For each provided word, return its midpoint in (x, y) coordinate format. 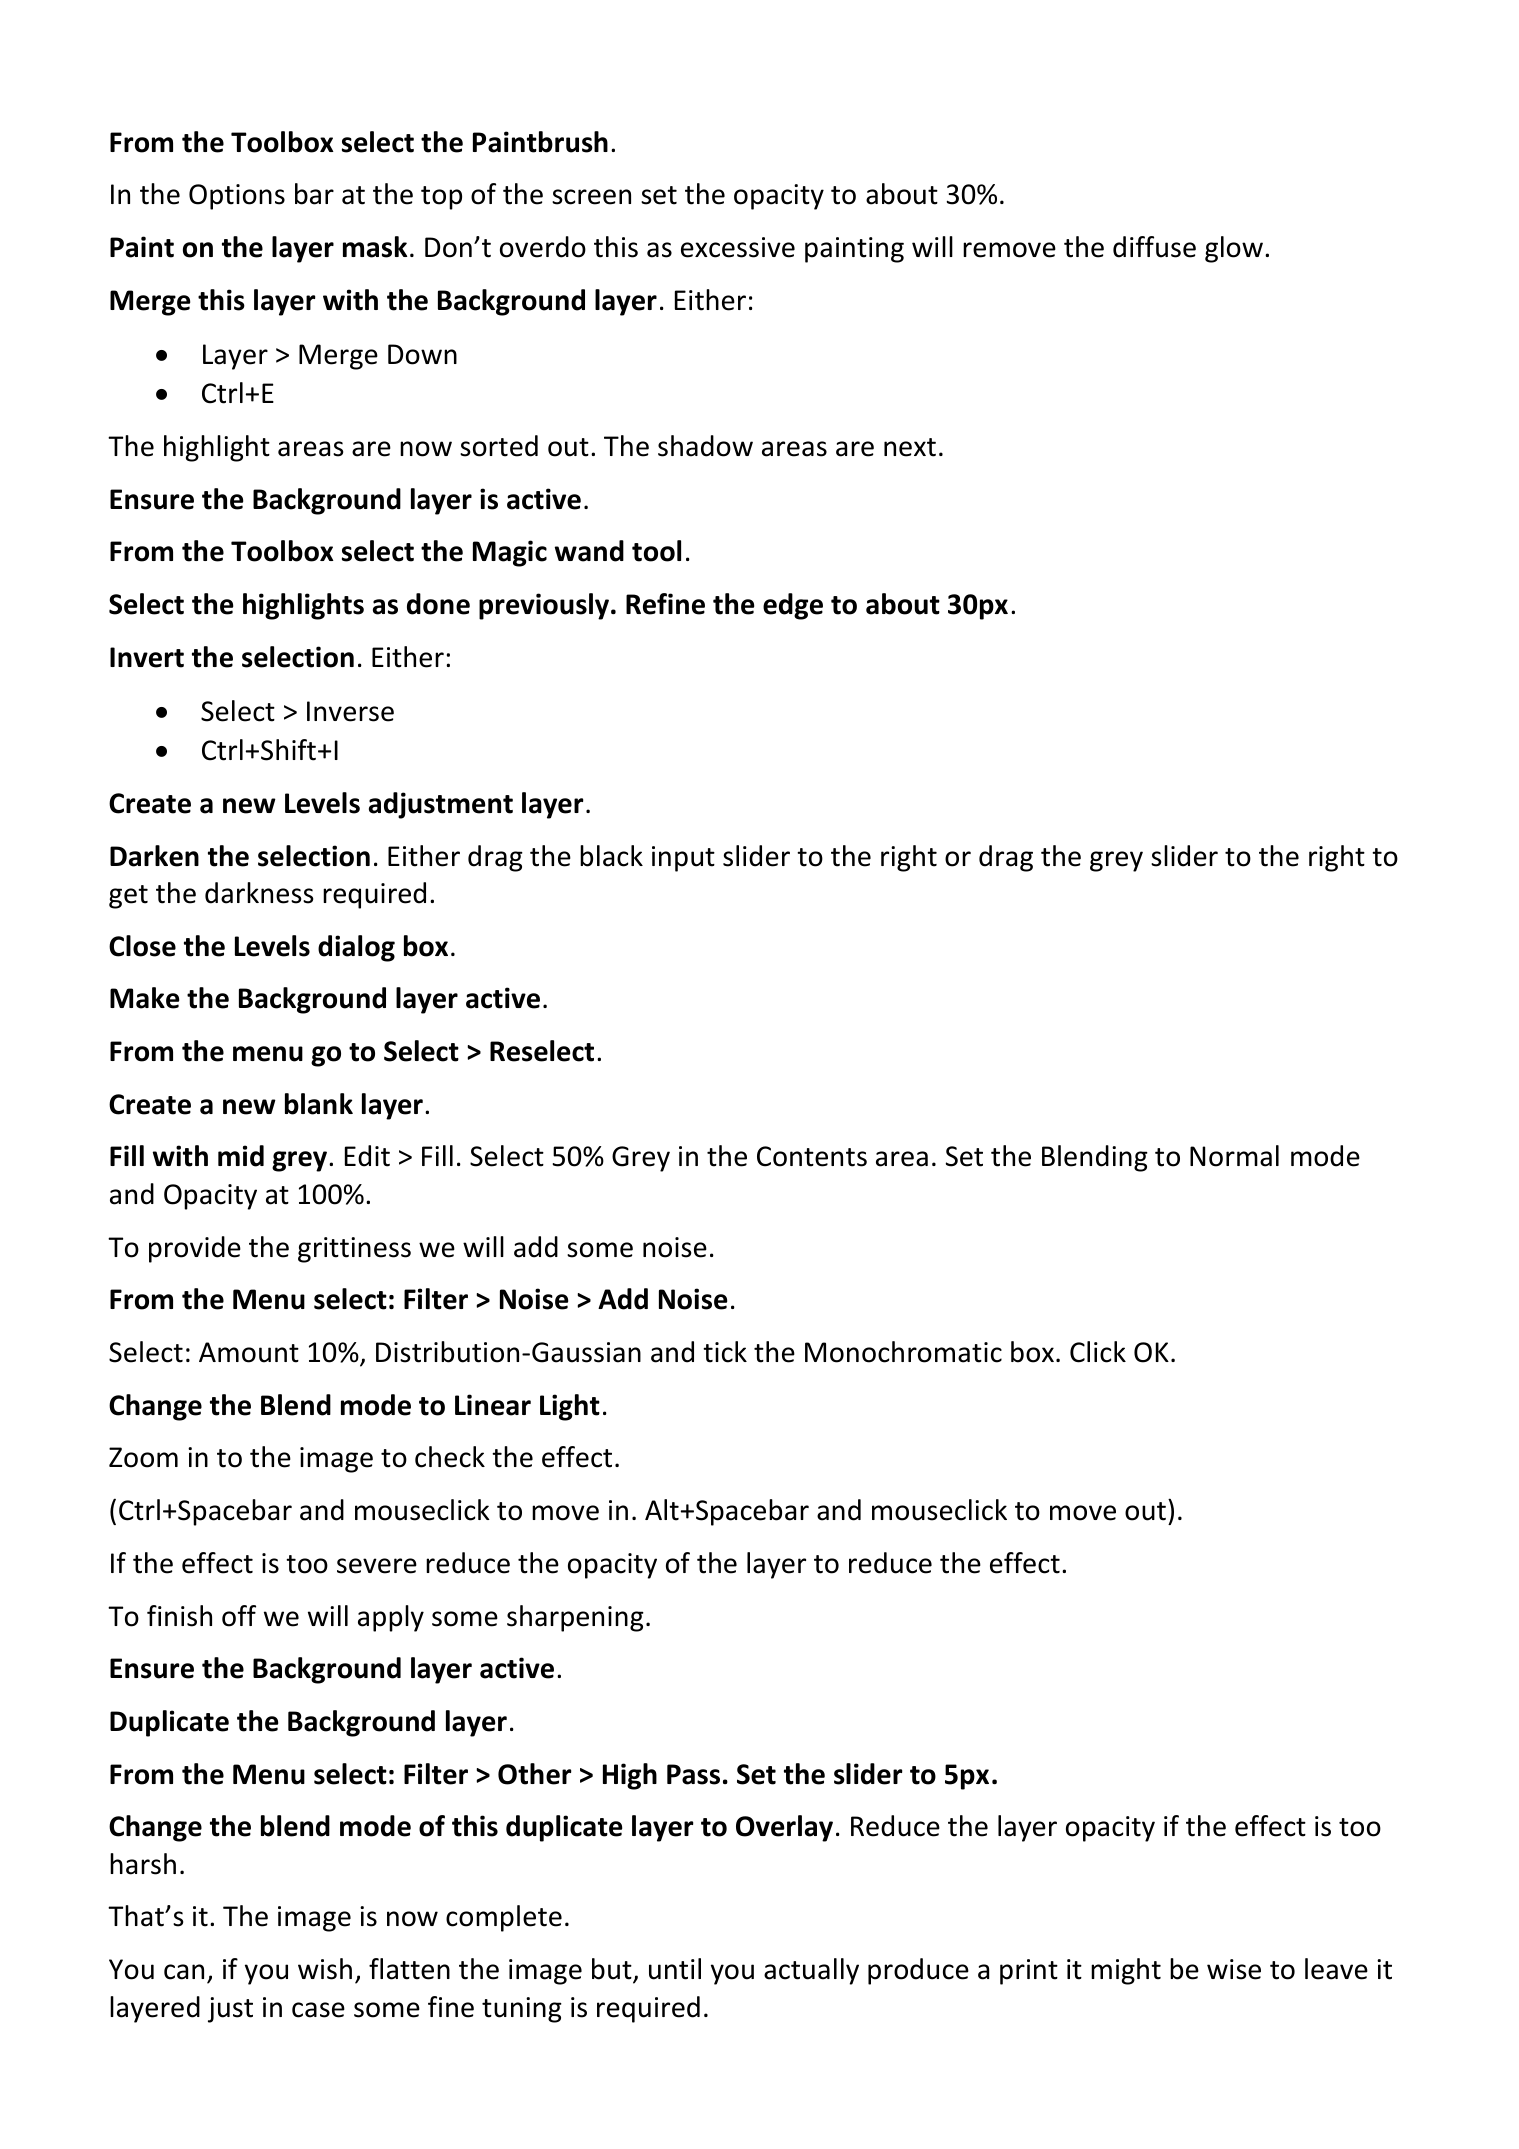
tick (725, 1352)
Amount (249, 1352)
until (675, 1969)
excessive (738, 247)
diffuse (1154, 247)
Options (237, 197)
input (683, 859)
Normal (1234, 1156)
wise (1234, 1969)
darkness (259, 893)
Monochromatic (903, 1352)
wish (325, 1969)
